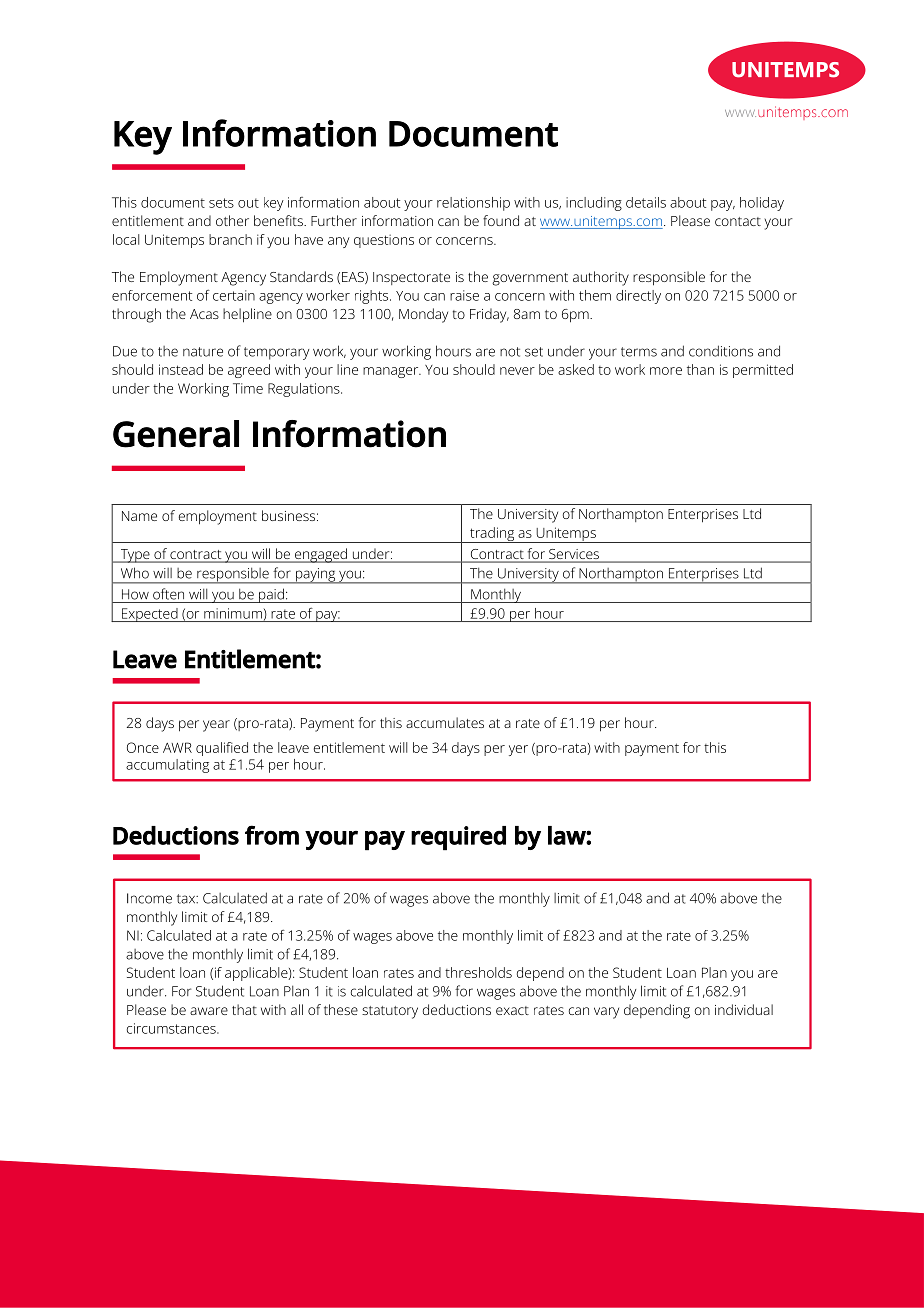 This document has width=924, height=1308. Describe the element at coordinates (492, 535) in the document. I see `trading` at that location.
